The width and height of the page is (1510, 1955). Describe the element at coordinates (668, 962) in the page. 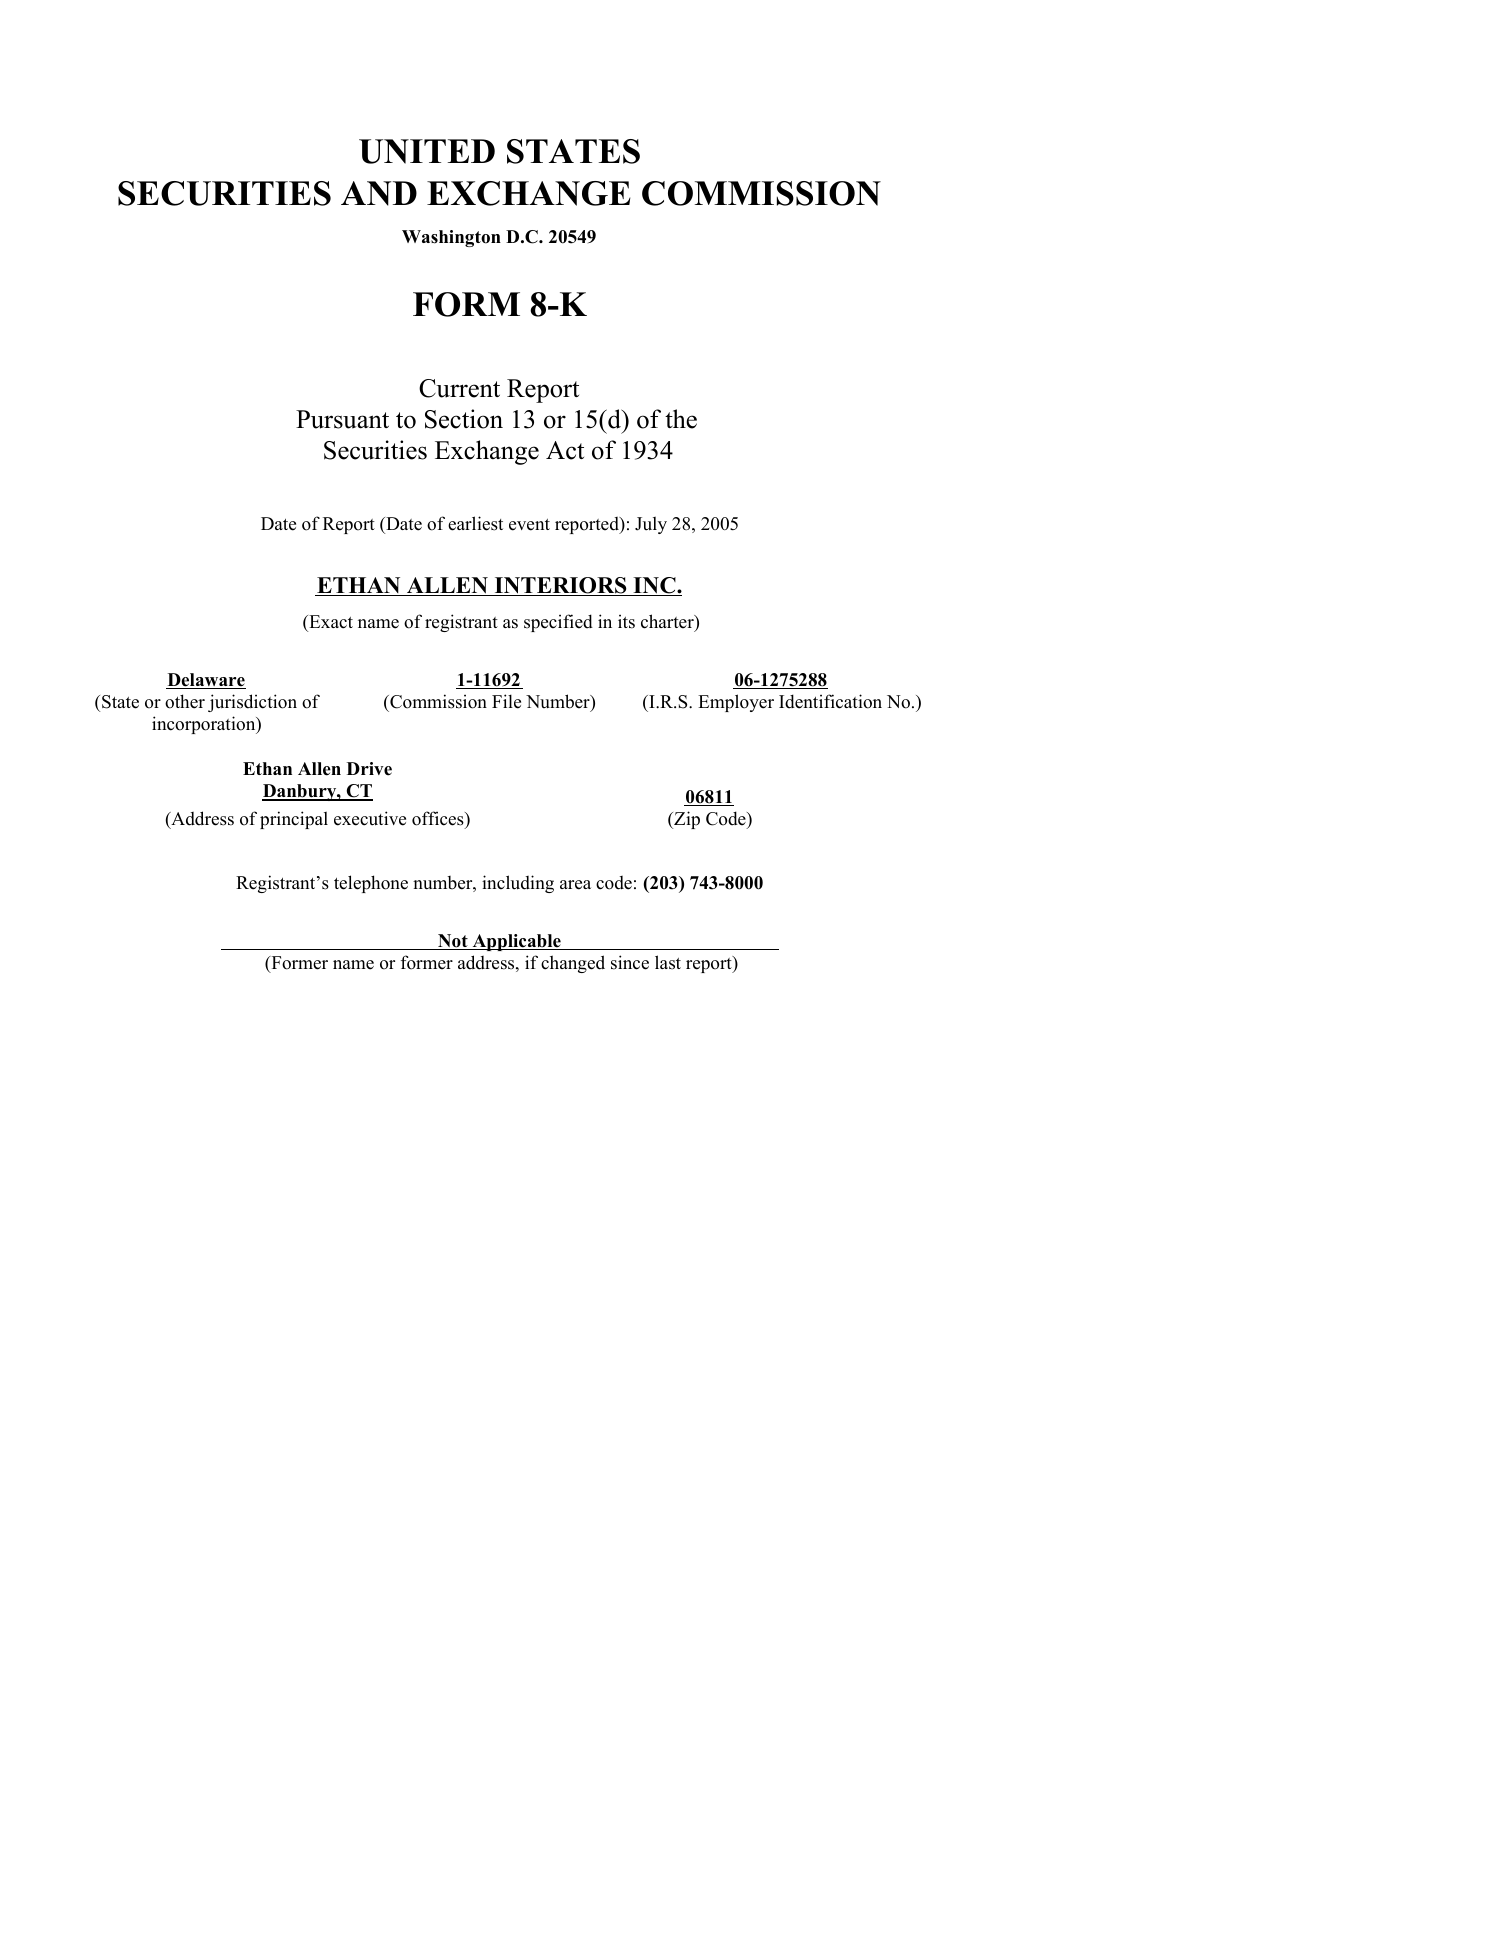

I see `last` at that location.
